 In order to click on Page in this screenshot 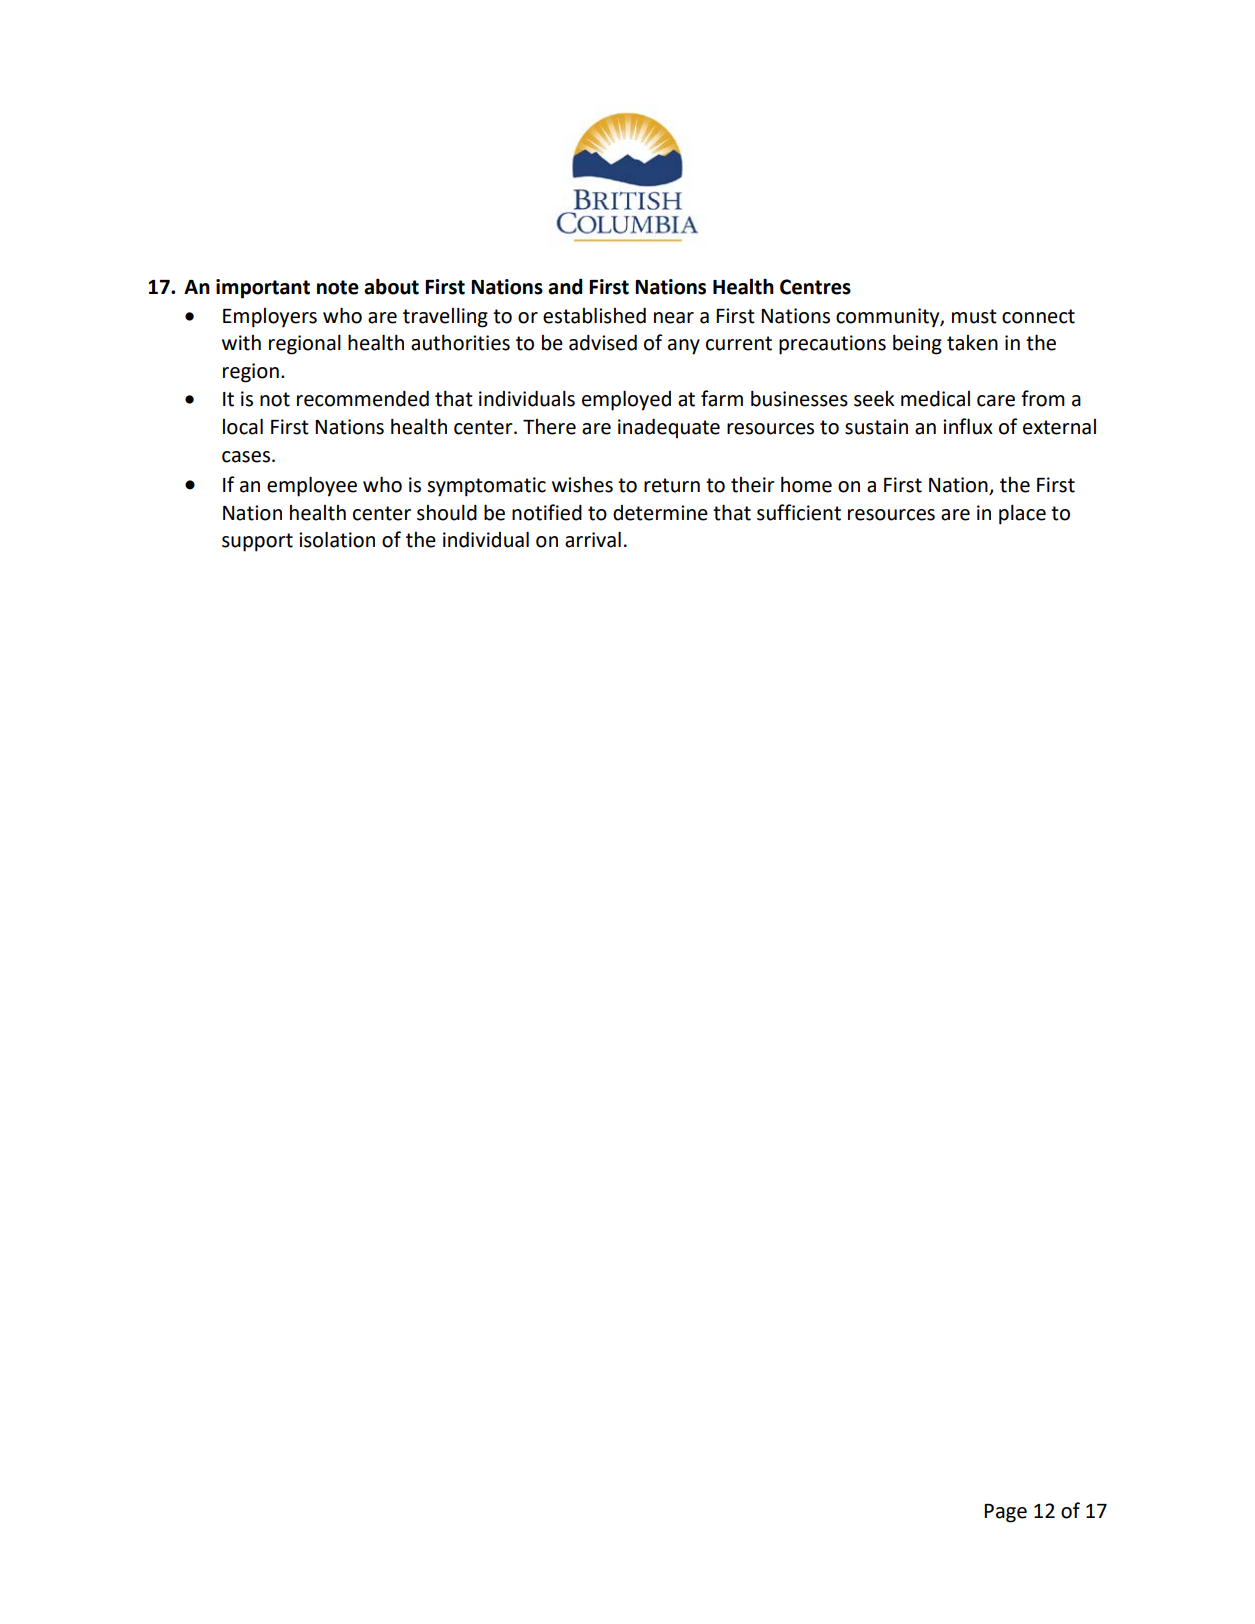, I will do `click(1005, 1513)`.
